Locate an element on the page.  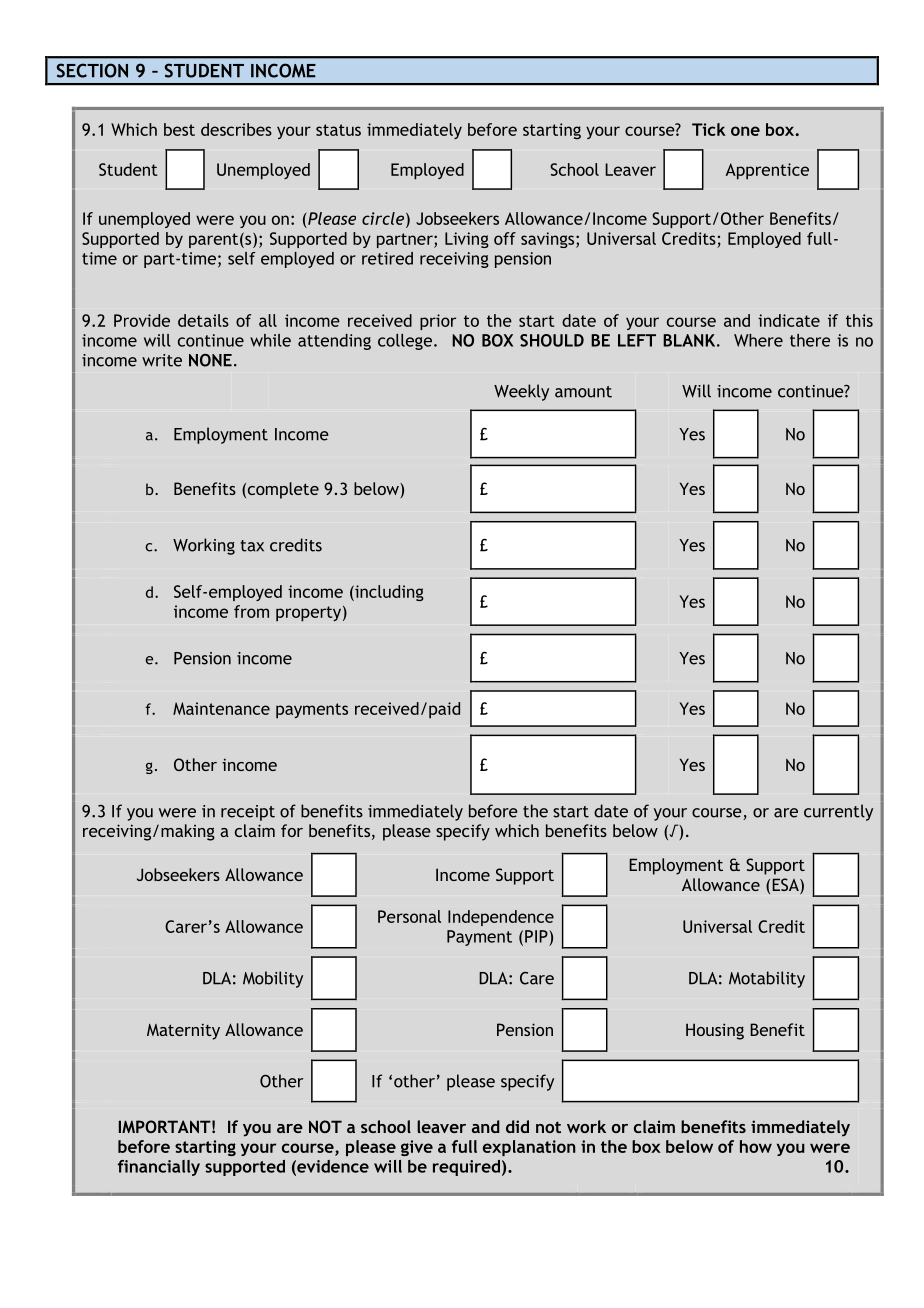
how is located at coordinates (756, 1146).
